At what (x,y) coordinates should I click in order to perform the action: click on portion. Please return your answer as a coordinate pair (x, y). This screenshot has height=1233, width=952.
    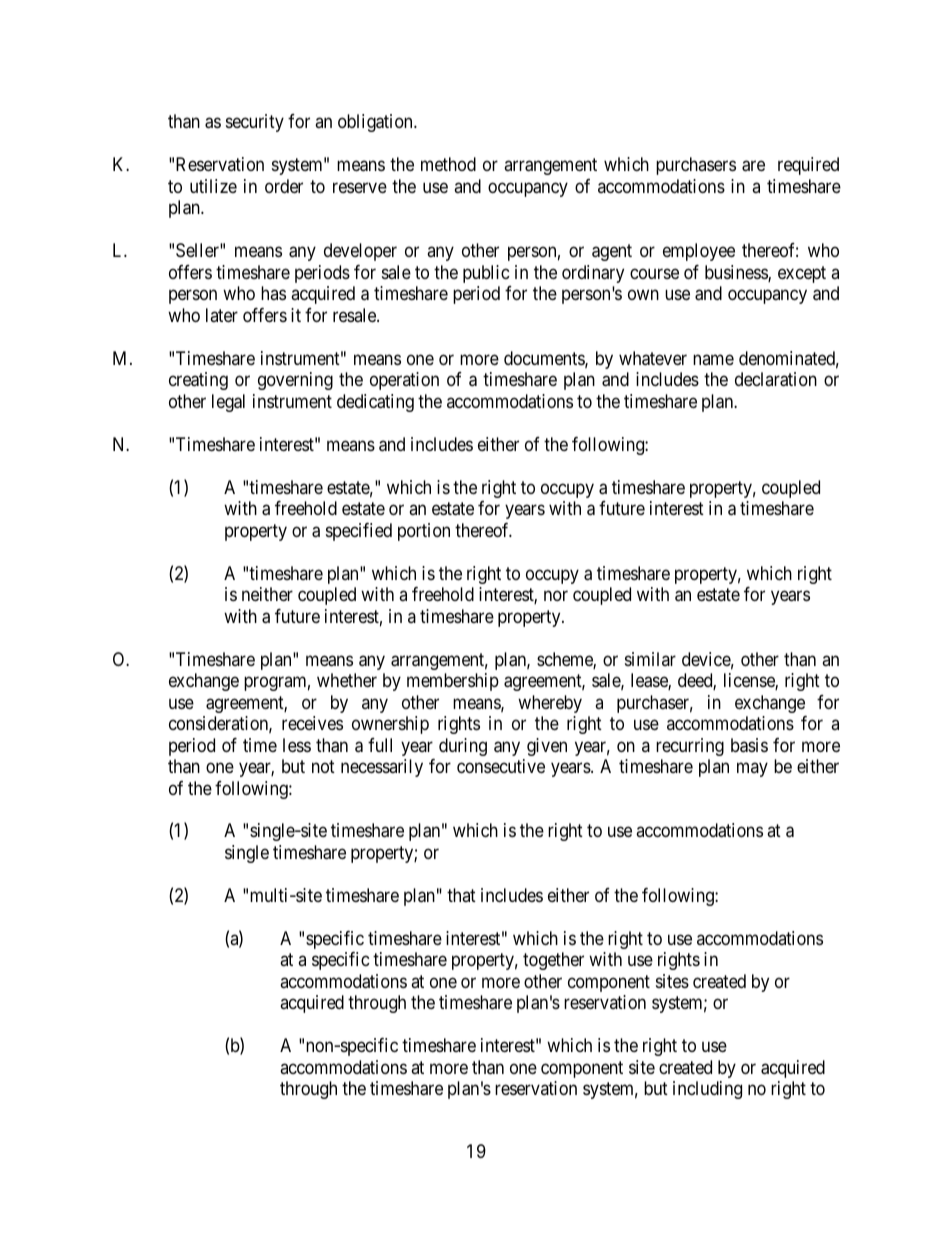
    Looking at the image, I should click on (424, 532).
